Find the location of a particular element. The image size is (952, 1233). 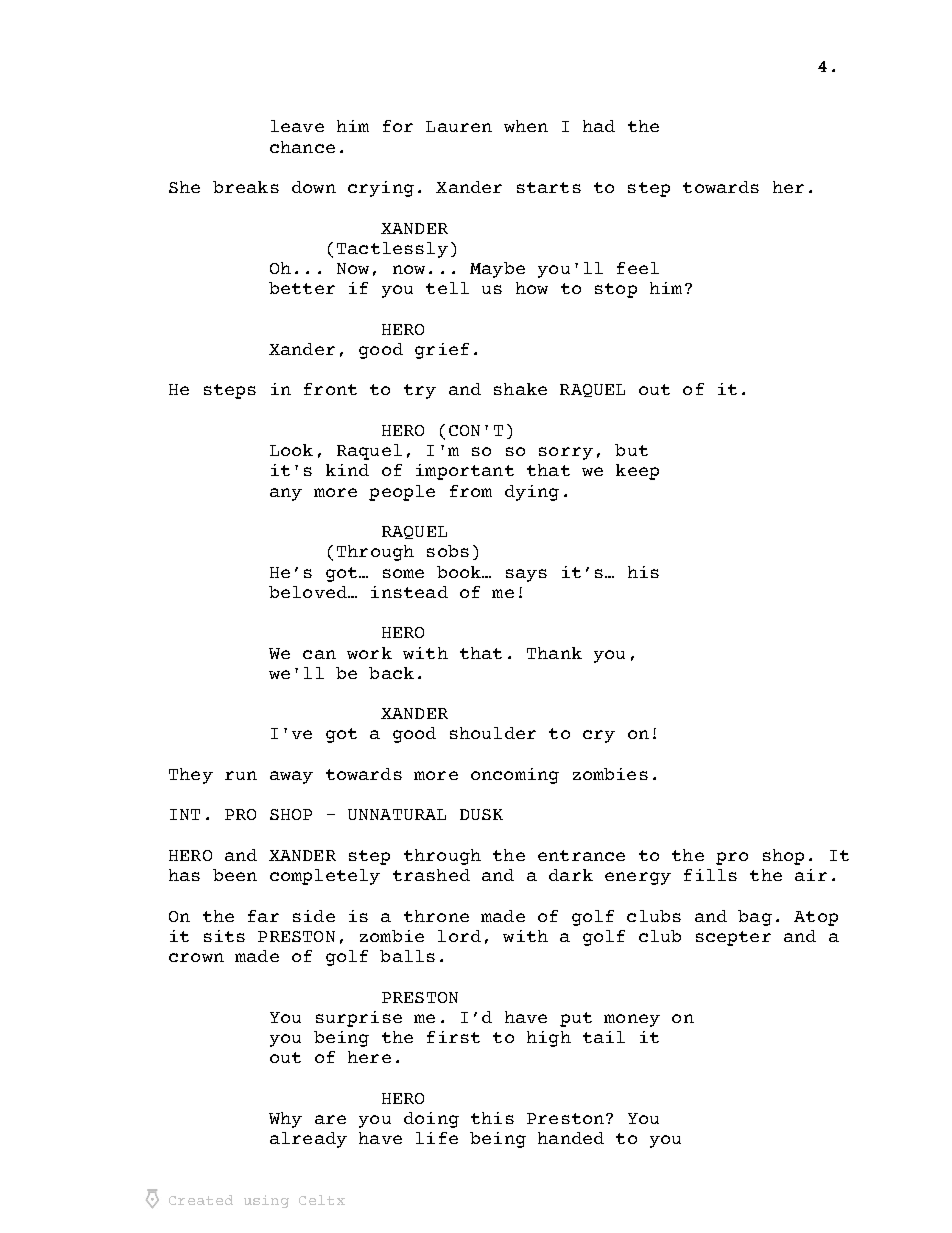

bag is located at coordinates (755, 918).
